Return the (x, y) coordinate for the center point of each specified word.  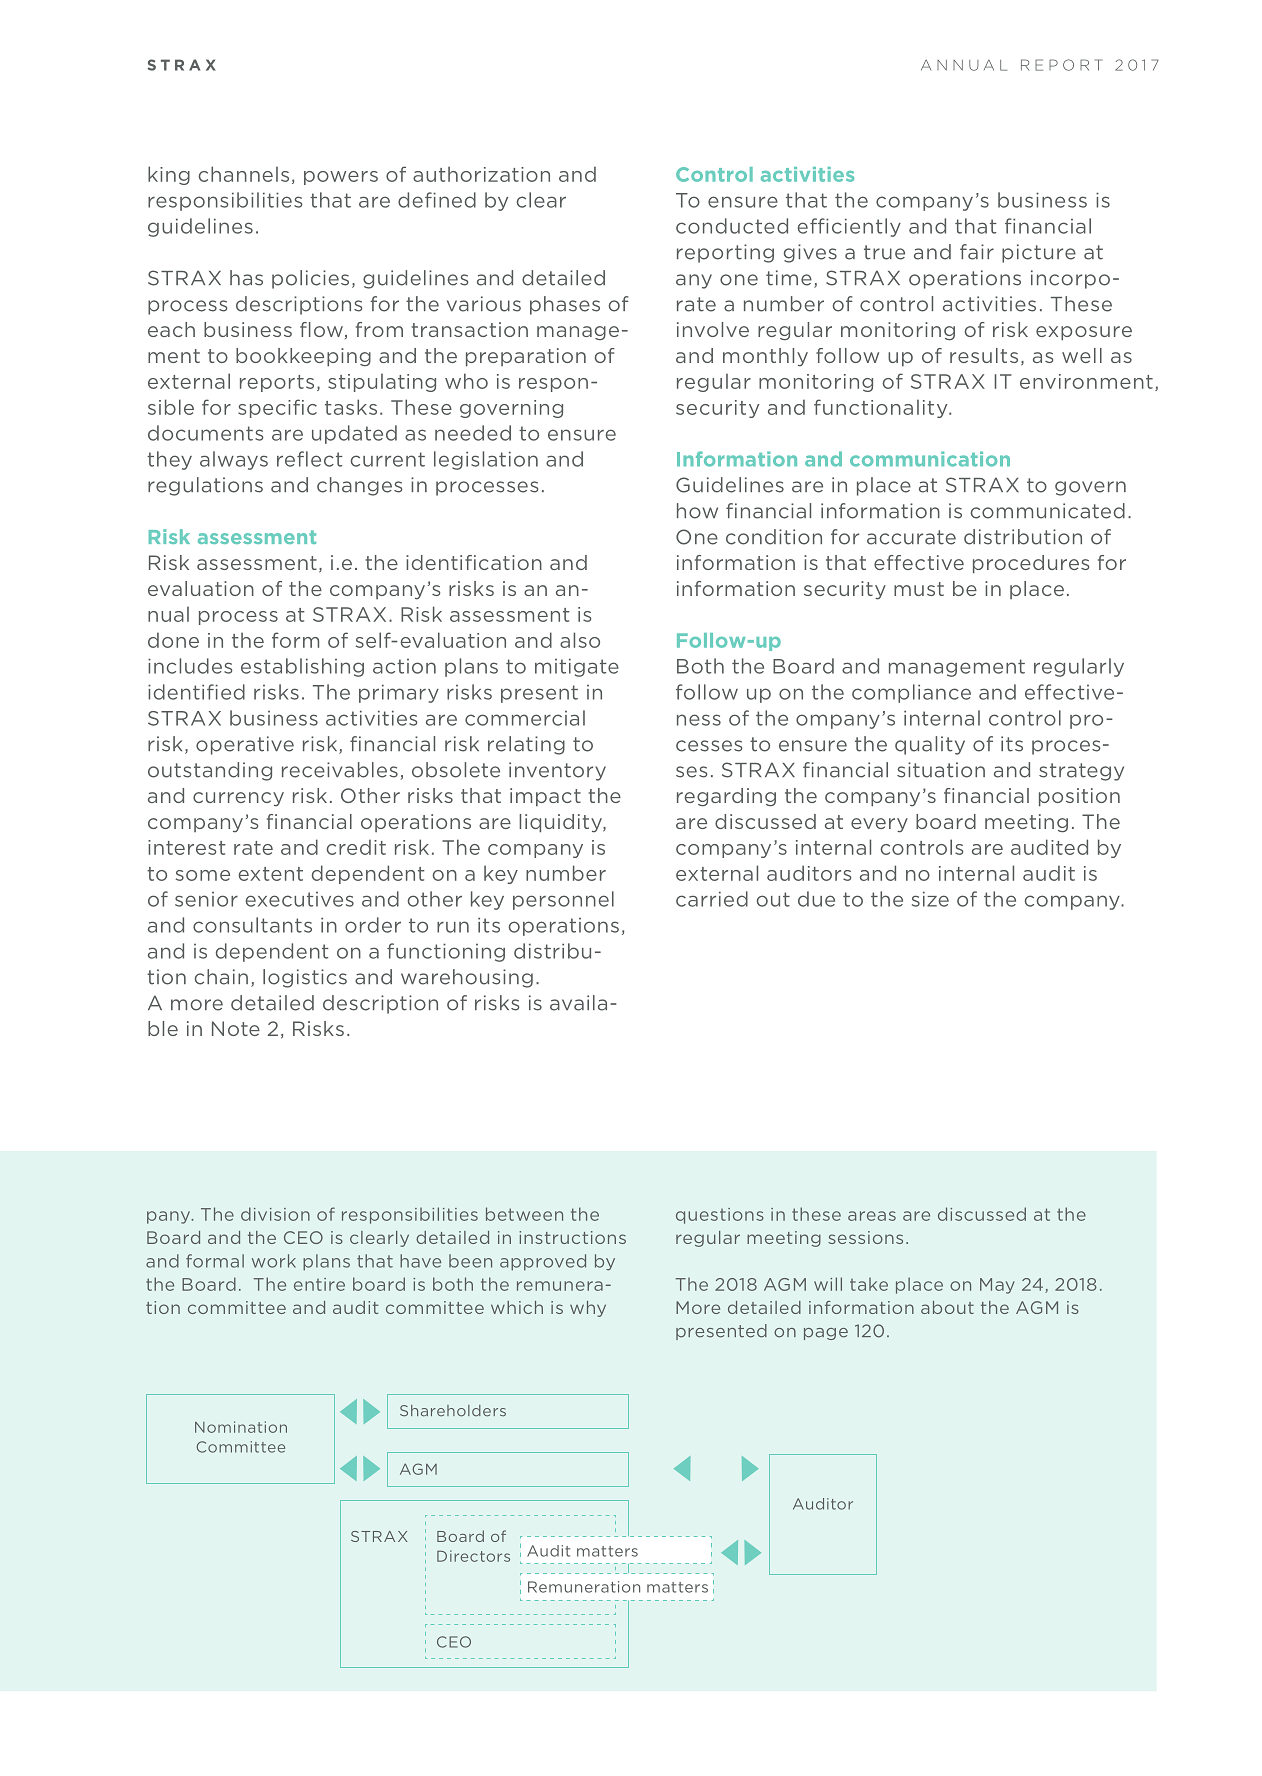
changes (359, 486)
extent (270, 874)
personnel (563, 900)
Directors (473, 1556)
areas (872, 1216)
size (930, 899)
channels (243, 174)
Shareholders (453, 1411)
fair (977, 252)
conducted (732, 226)
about (947, 1307)
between (524, 1214)
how (697, 511)
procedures (1031, 564)
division (275, 1214)
